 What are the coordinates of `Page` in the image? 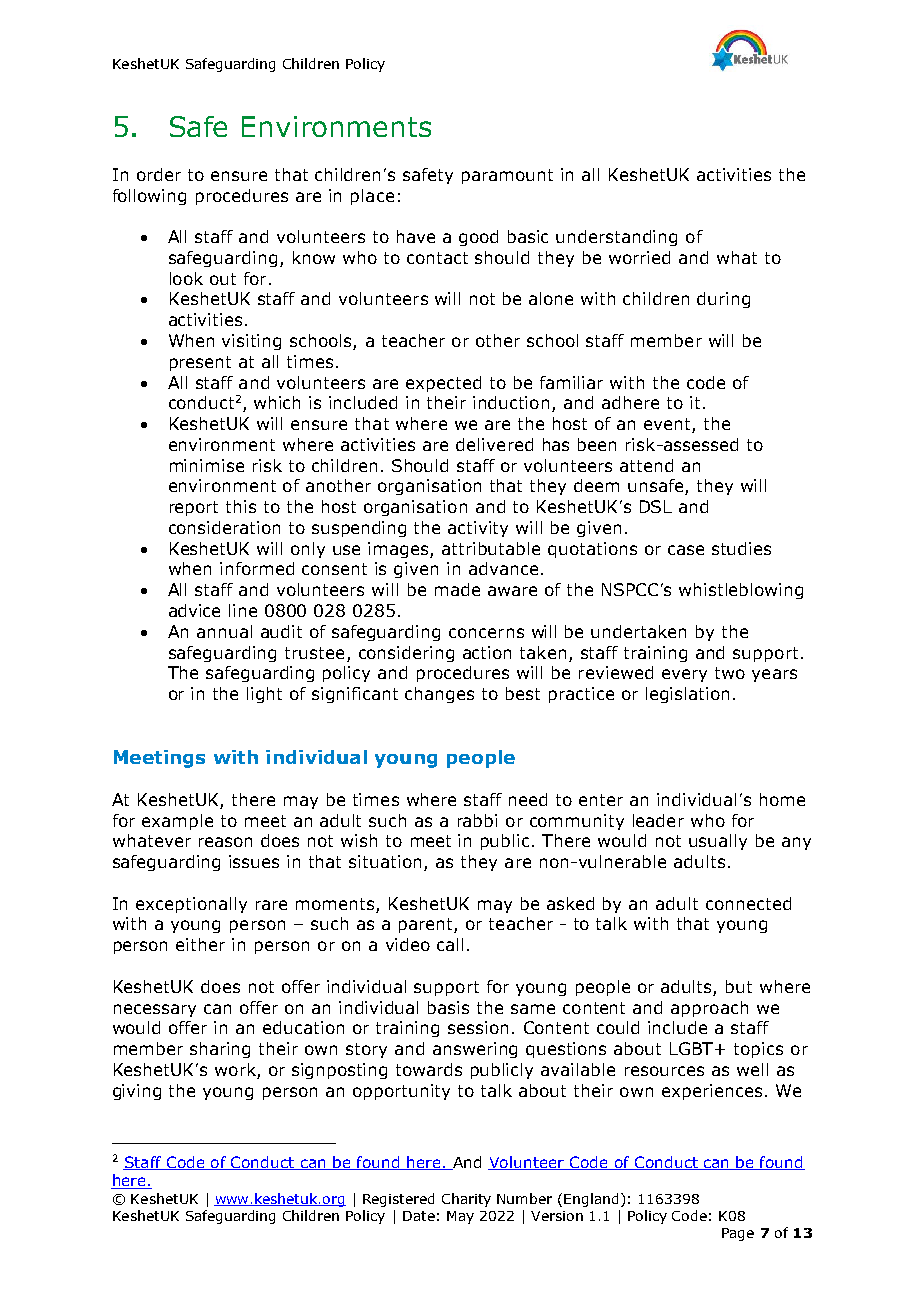 It's located at (738, 1234).
